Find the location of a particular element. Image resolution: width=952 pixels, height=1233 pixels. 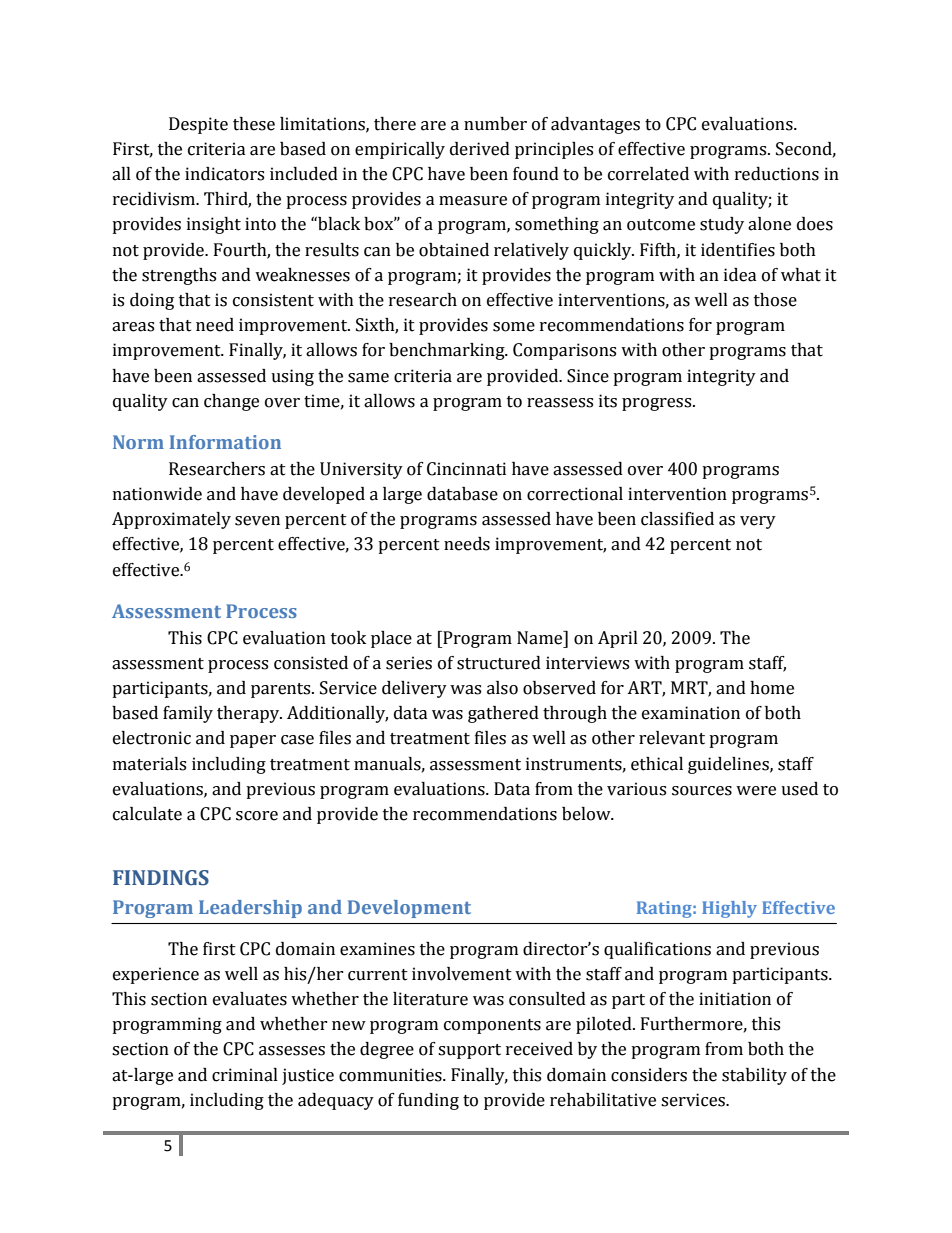

paper is located at coordinates (253, 741).
